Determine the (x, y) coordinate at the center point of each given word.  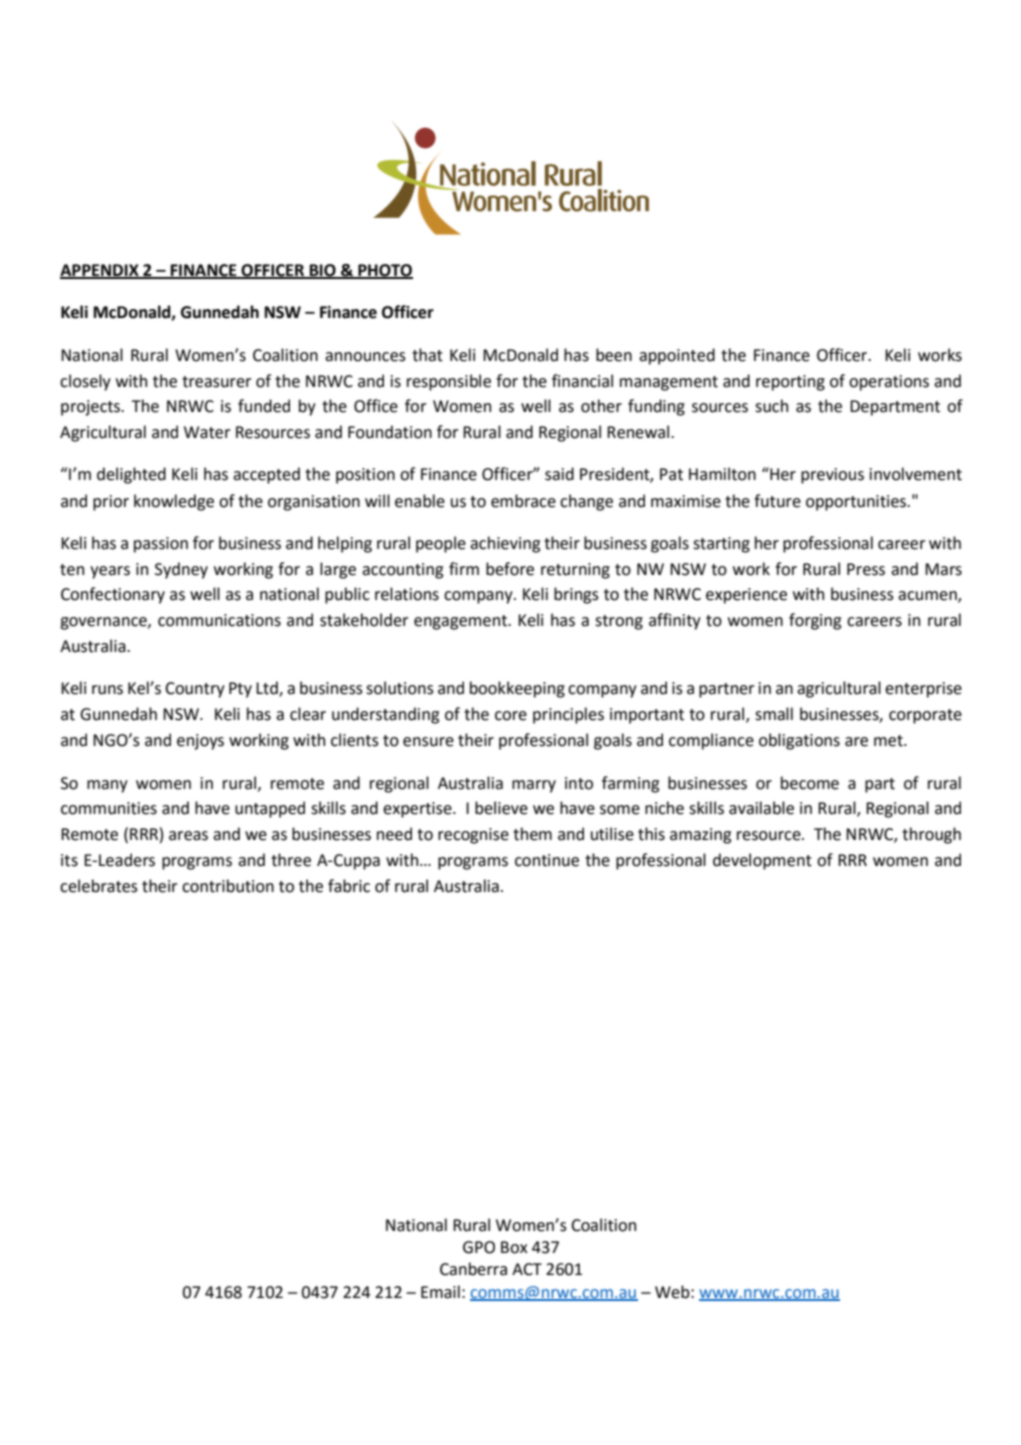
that (427, 355)
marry (534, 786)
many (107, 786)
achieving (505, 544)
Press (866, 569)
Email (440, 1292)
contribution (228, 886)
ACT (527, 1269)
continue (547, 860)
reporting (790, 383)
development (762, 861)
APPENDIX (100, 271)
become (810, 783)
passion (161, 545)
